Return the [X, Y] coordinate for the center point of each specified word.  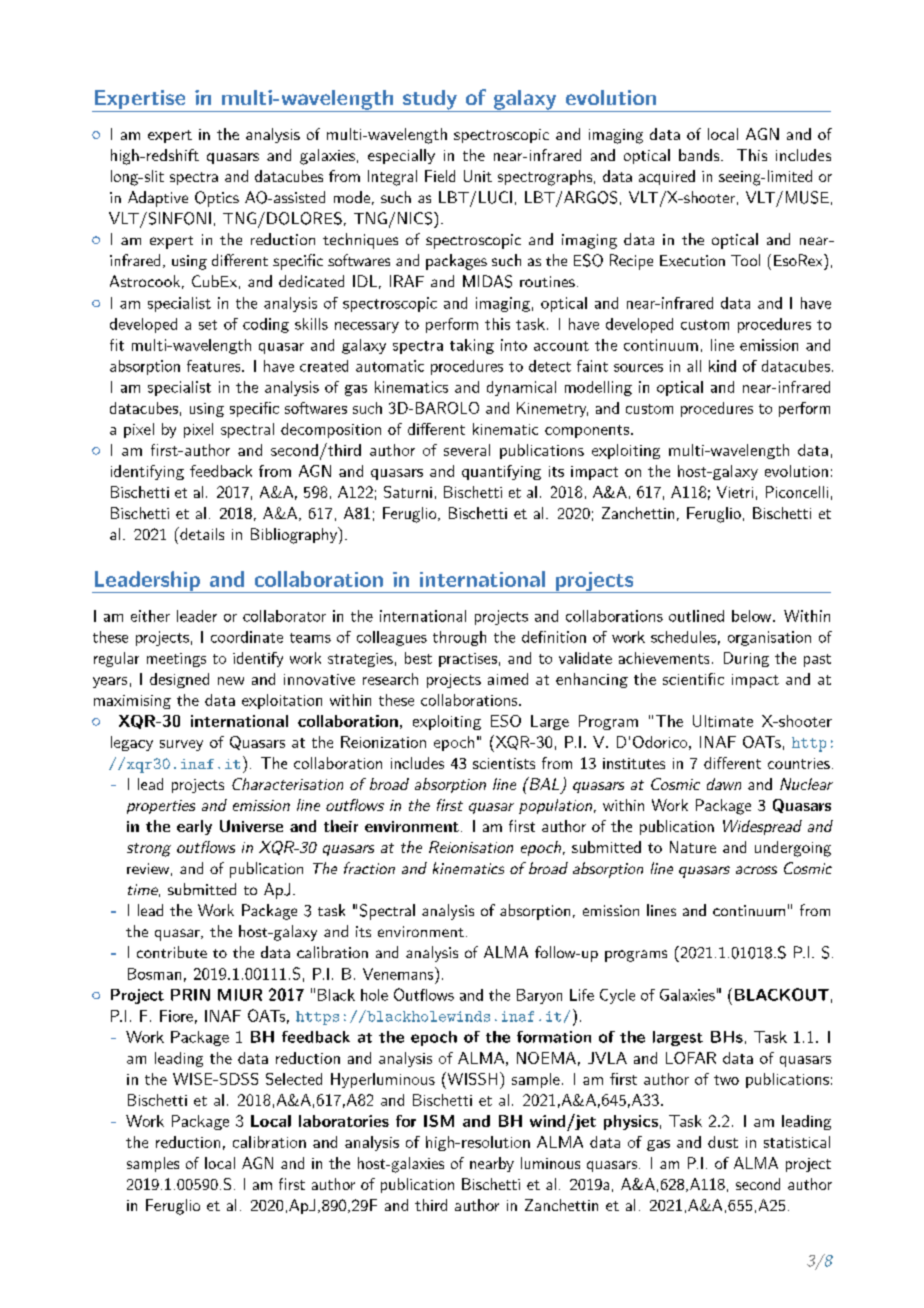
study [430, 101]
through [459, 638]
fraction [369, 868]
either [150, 616]
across [756, 870]
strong [149, 850]
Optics [217, 199]
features [215, 366]
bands [699, 155]
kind [722, 366]
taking [472, 346]
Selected [294, 1079]
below [751, 616]
